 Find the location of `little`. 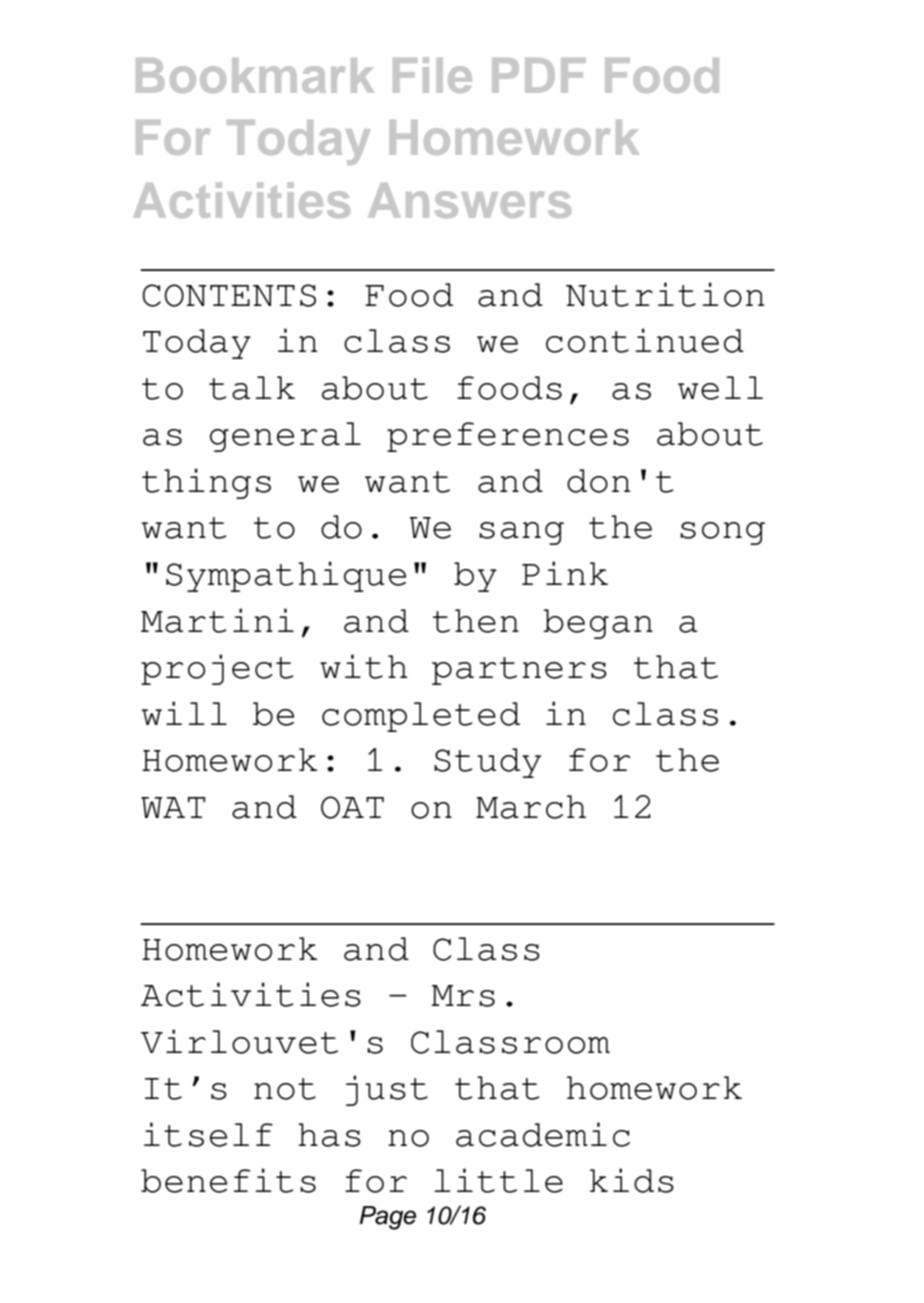

little is located at coordinates (498, 1180).
